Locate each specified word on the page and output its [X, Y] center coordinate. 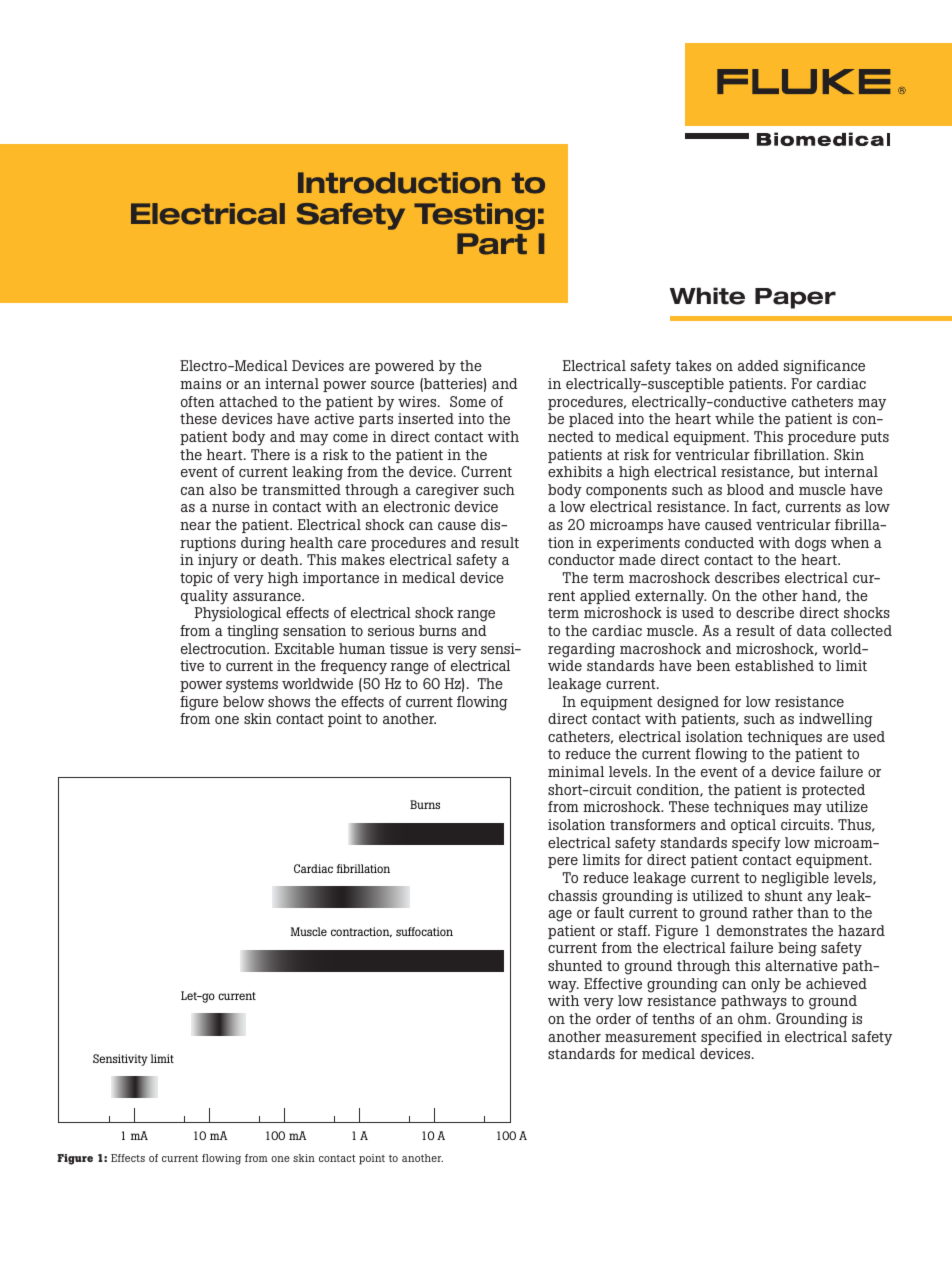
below [243, 701]
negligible [795, 879]
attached [248, 401]
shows [289, 701]
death [281, 559]
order [613, 1018]
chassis [572, 895]
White [707, 296]
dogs [810, 544]
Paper [795, 298]
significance [824, 367]
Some [468, 401]
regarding [581, 650]
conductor [581, 559]
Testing [474, 216]
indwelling [836, 720]
